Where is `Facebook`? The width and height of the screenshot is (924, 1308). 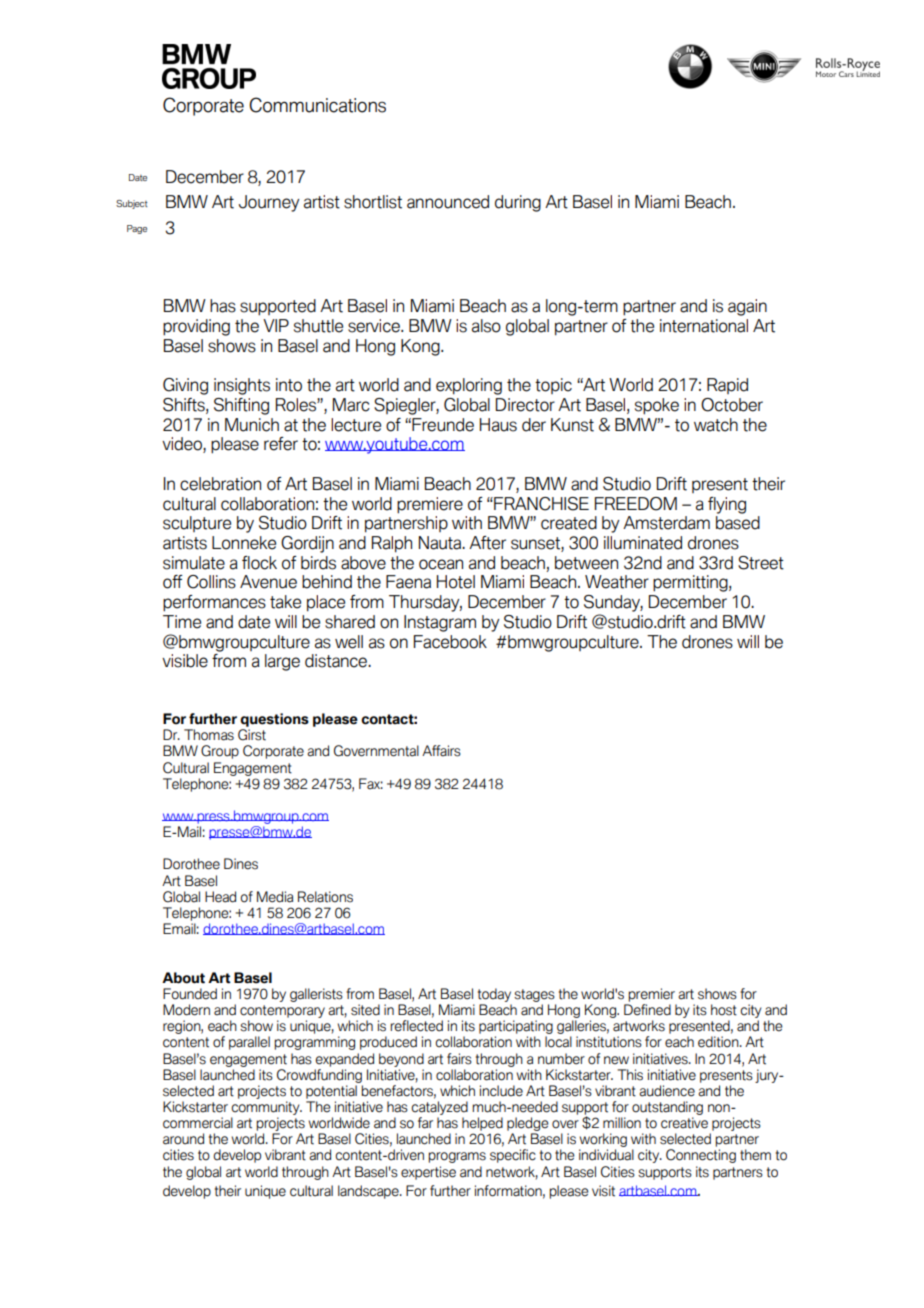 Facebook is located at coordinates (450, 642).
